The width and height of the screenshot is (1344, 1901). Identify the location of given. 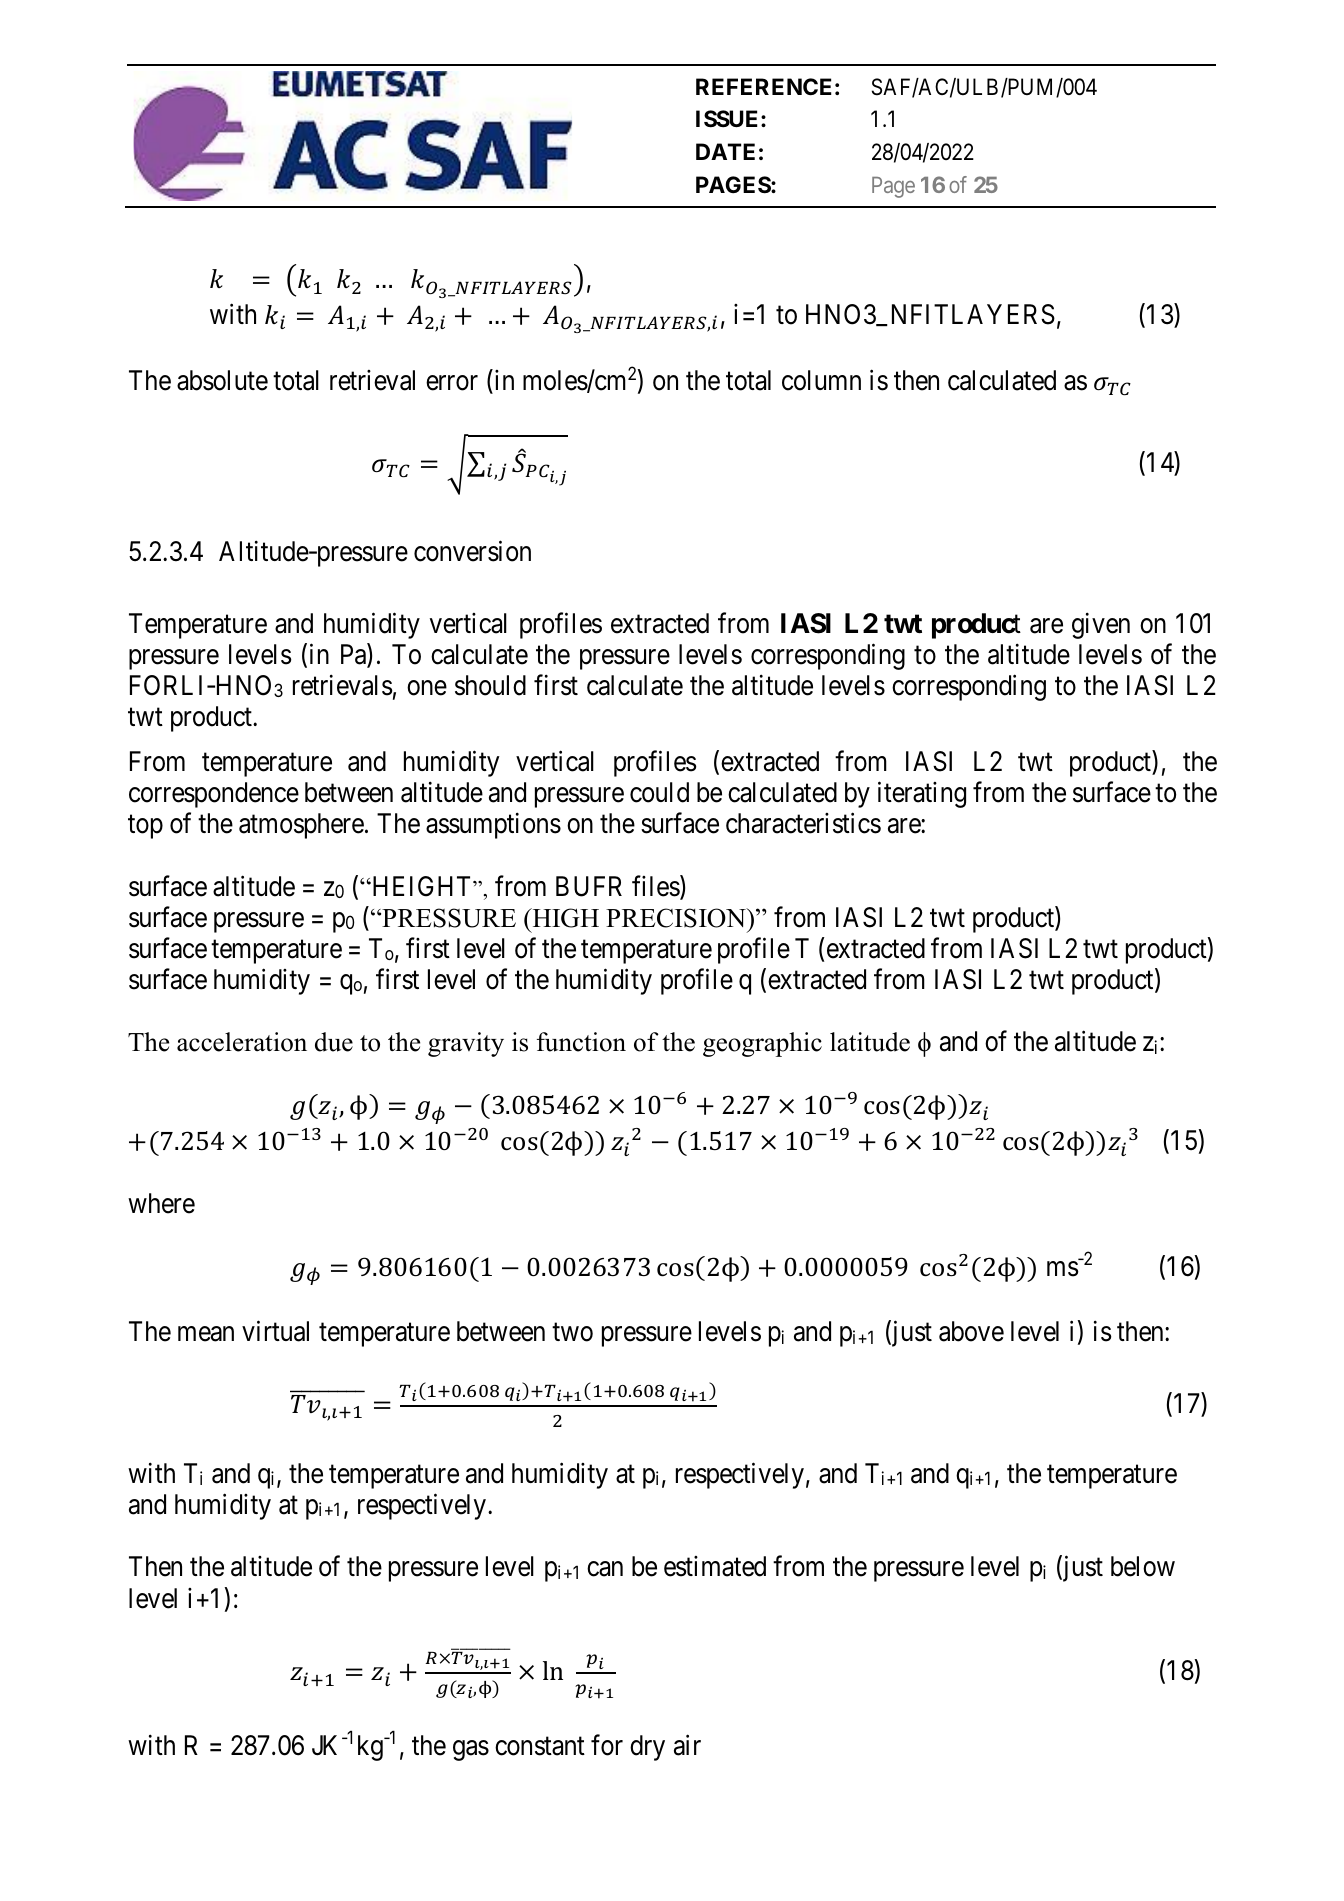
(1101, 625).
